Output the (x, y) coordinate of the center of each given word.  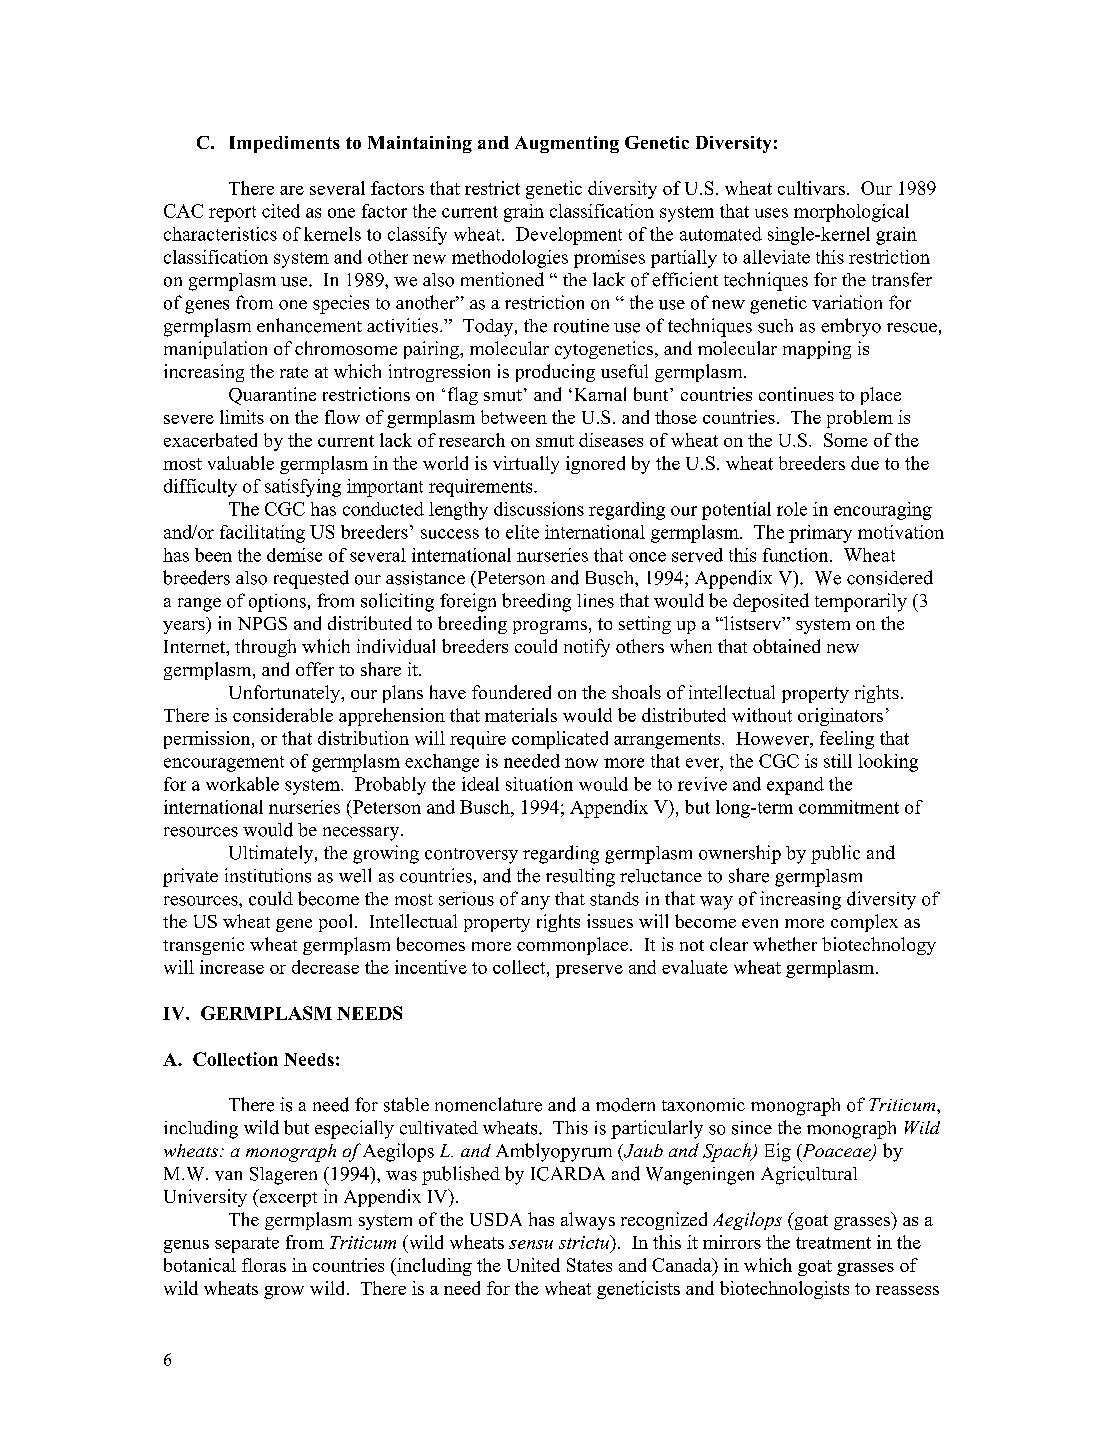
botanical (200, 1265)
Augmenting (567, 144)
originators (840, 717)
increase (232, 967)
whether (785, 944)
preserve (589, 971)
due (865, 463)
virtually (526, 465)
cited (281, 211)
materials (521, 715)
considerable (283, 715)
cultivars (811, 188)
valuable (241, 463)
